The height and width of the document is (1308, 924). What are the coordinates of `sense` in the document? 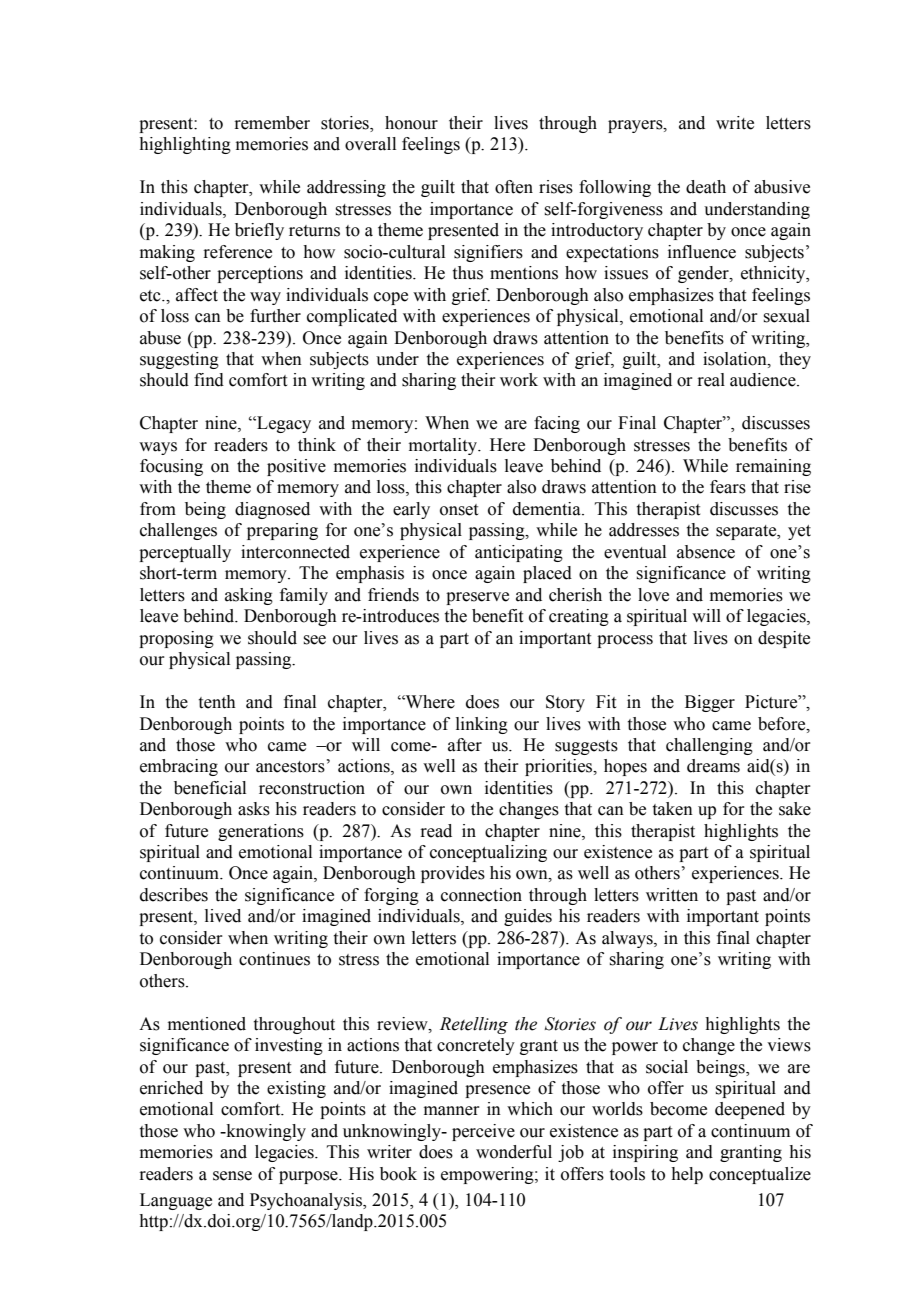 It's located at (232, 1176).
